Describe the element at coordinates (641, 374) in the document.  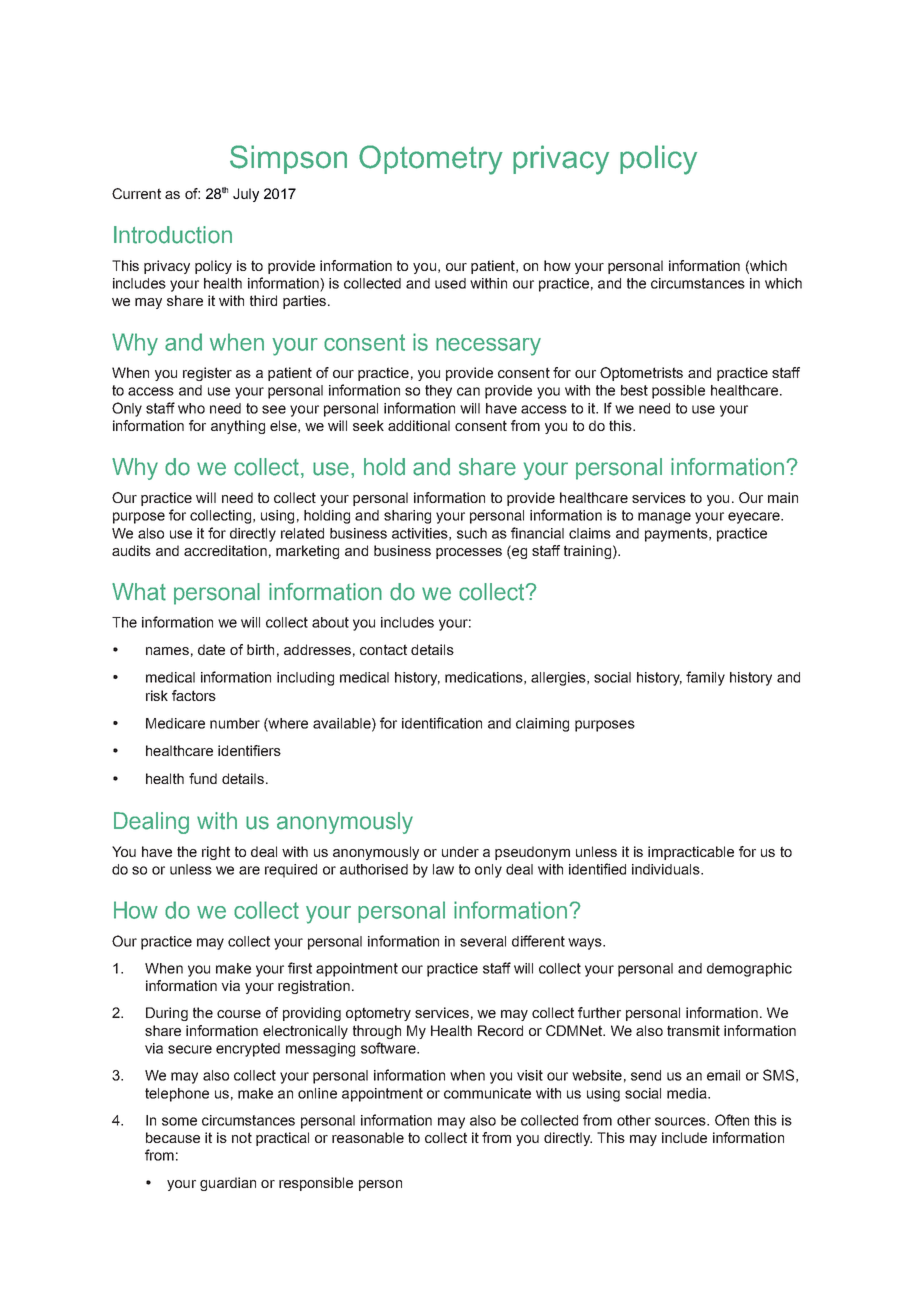
I see `Optometrists` at that location.
